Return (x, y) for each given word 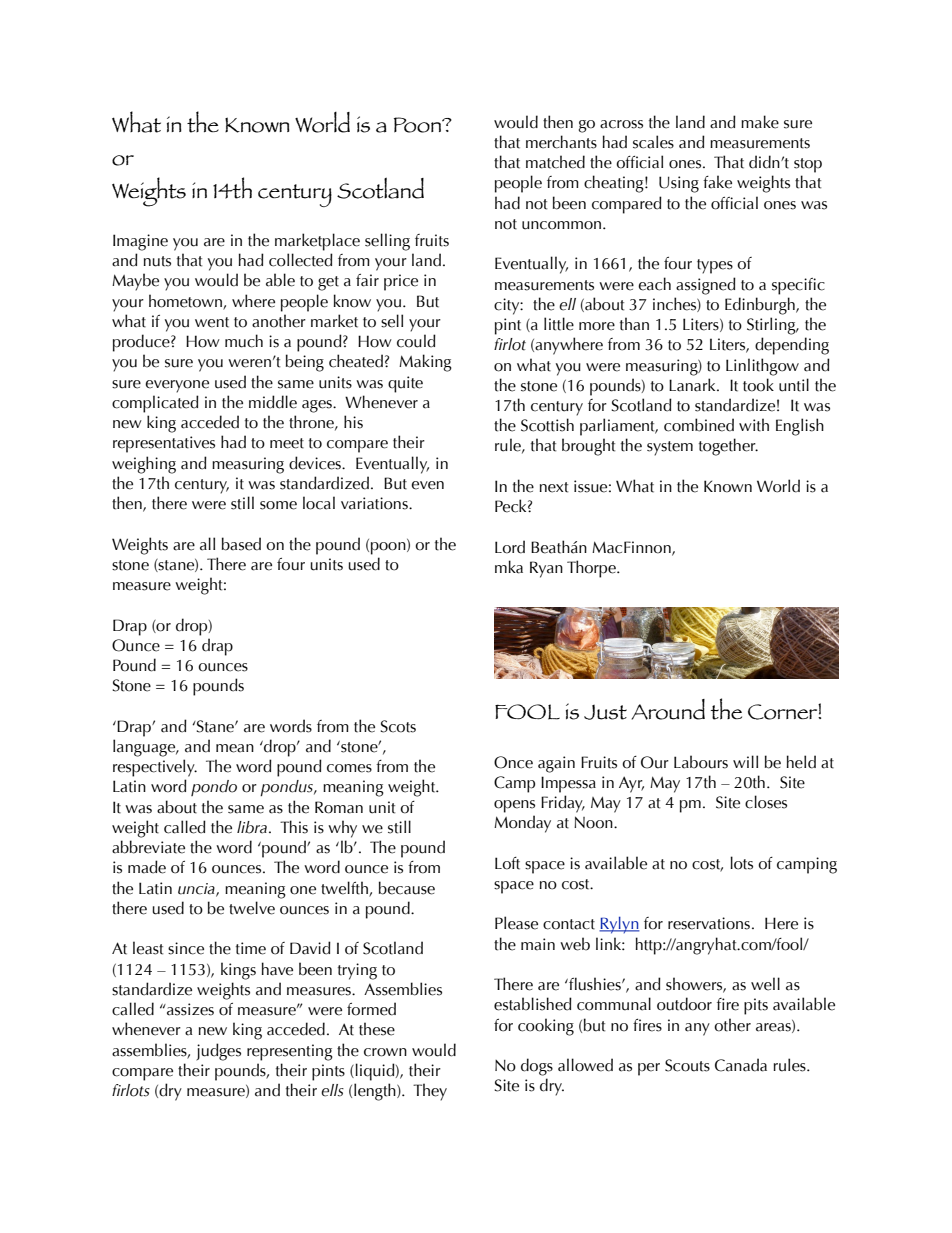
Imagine (140, 242)
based (241, 544)
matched (555, 162)
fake (717, 182)
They (430, 1092)
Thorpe (592, 569)
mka (509, 567)
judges (218, 1052)
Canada (741, 1065)
